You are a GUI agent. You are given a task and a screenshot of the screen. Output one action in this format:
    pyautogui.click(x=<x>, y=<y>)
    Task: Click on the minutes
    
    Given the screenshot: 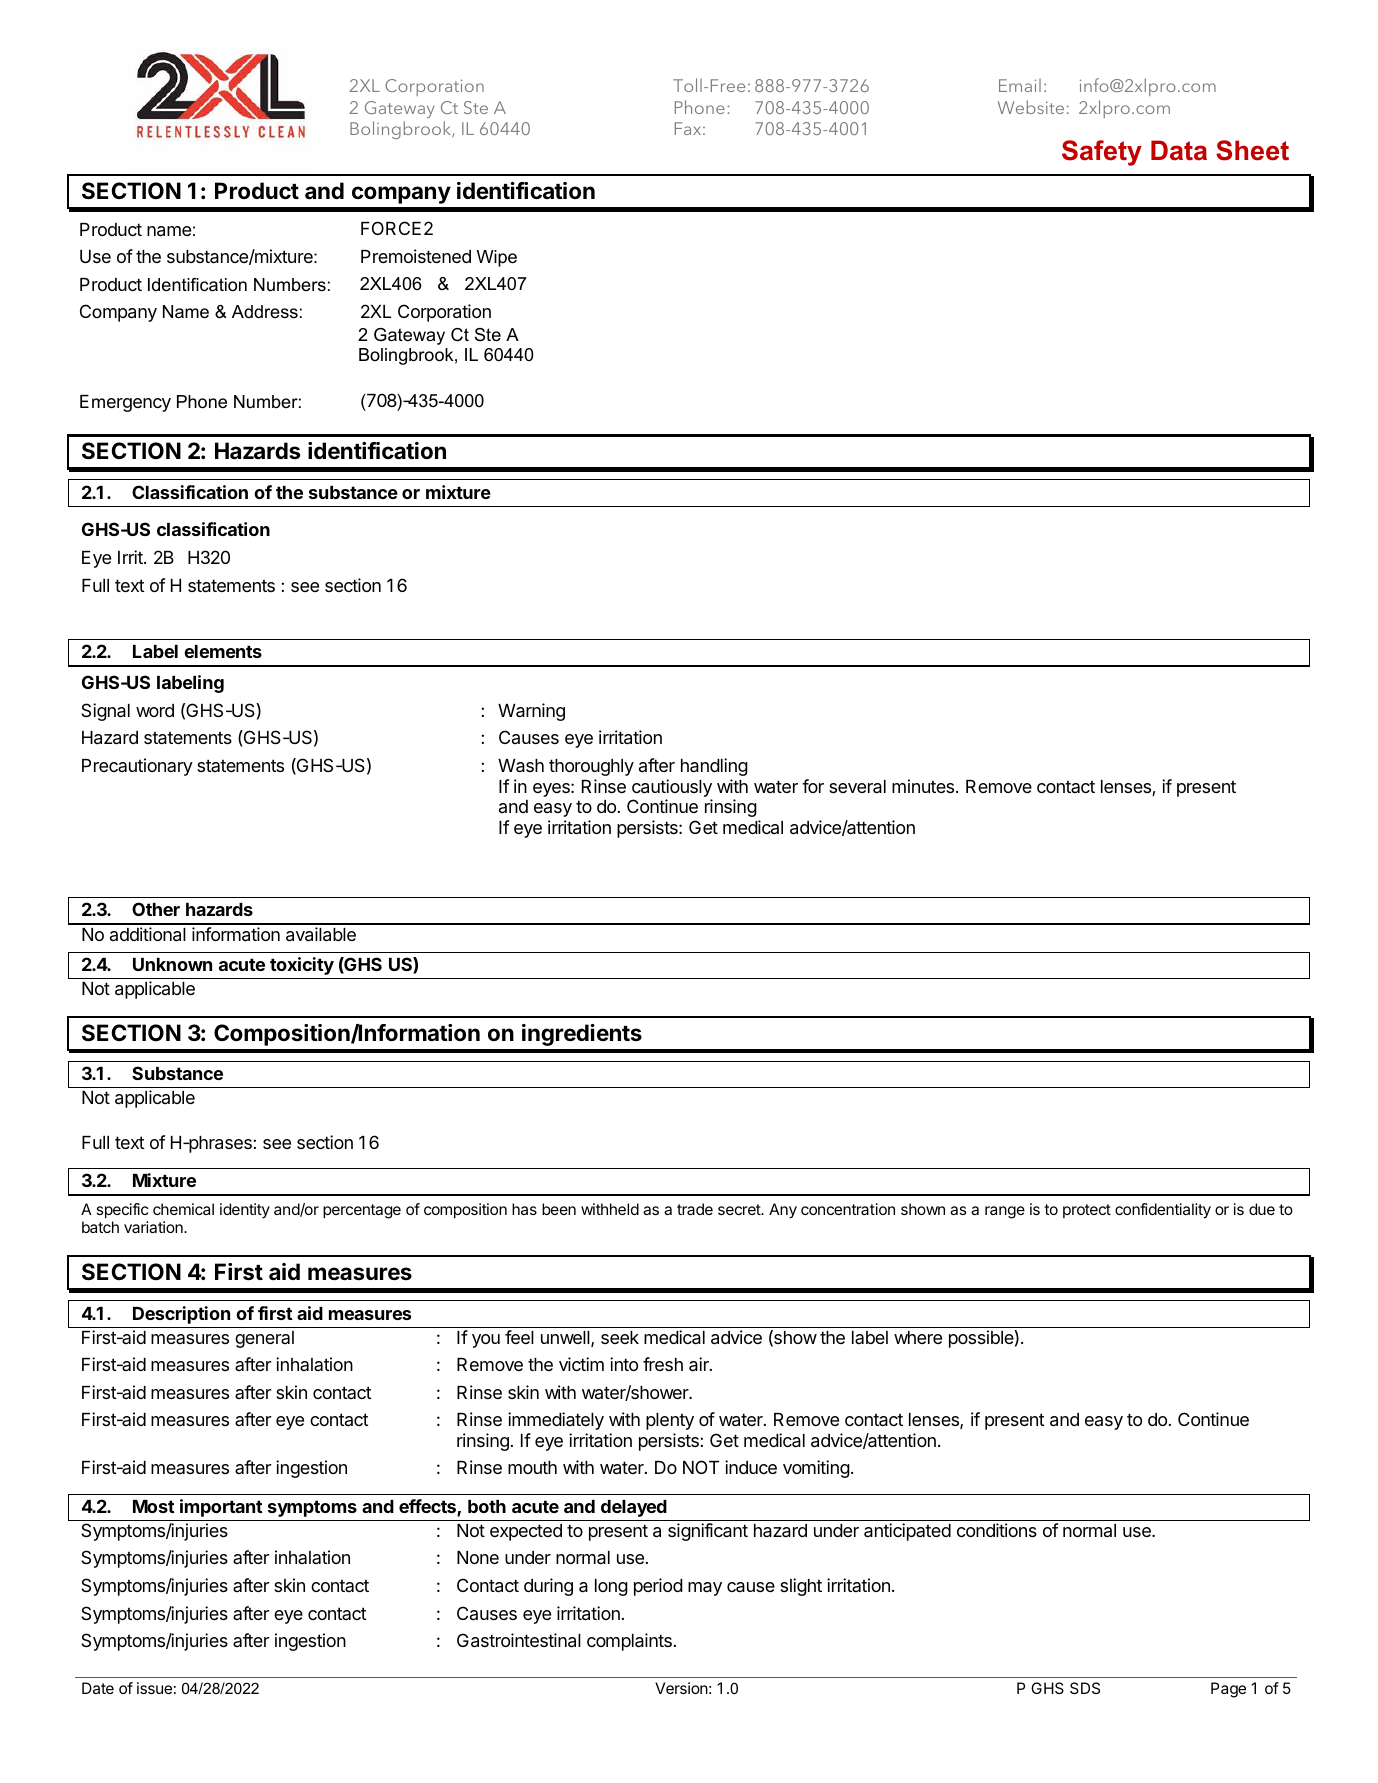 What is the action you would take?
    pyautogui.click(x=924, y=786)
